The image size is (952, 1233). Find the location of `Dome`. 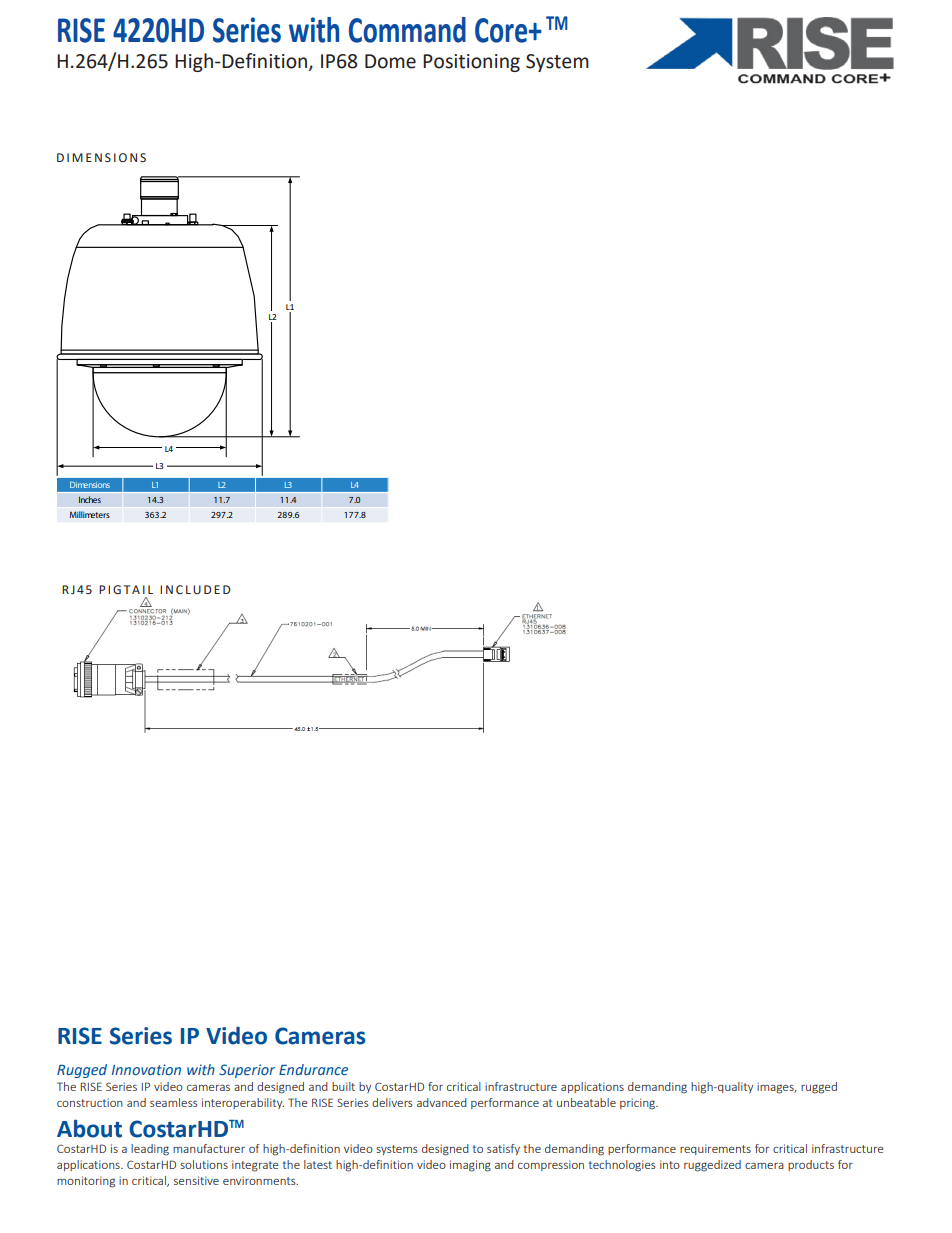

Dome is located at coordinates (390, 61).
